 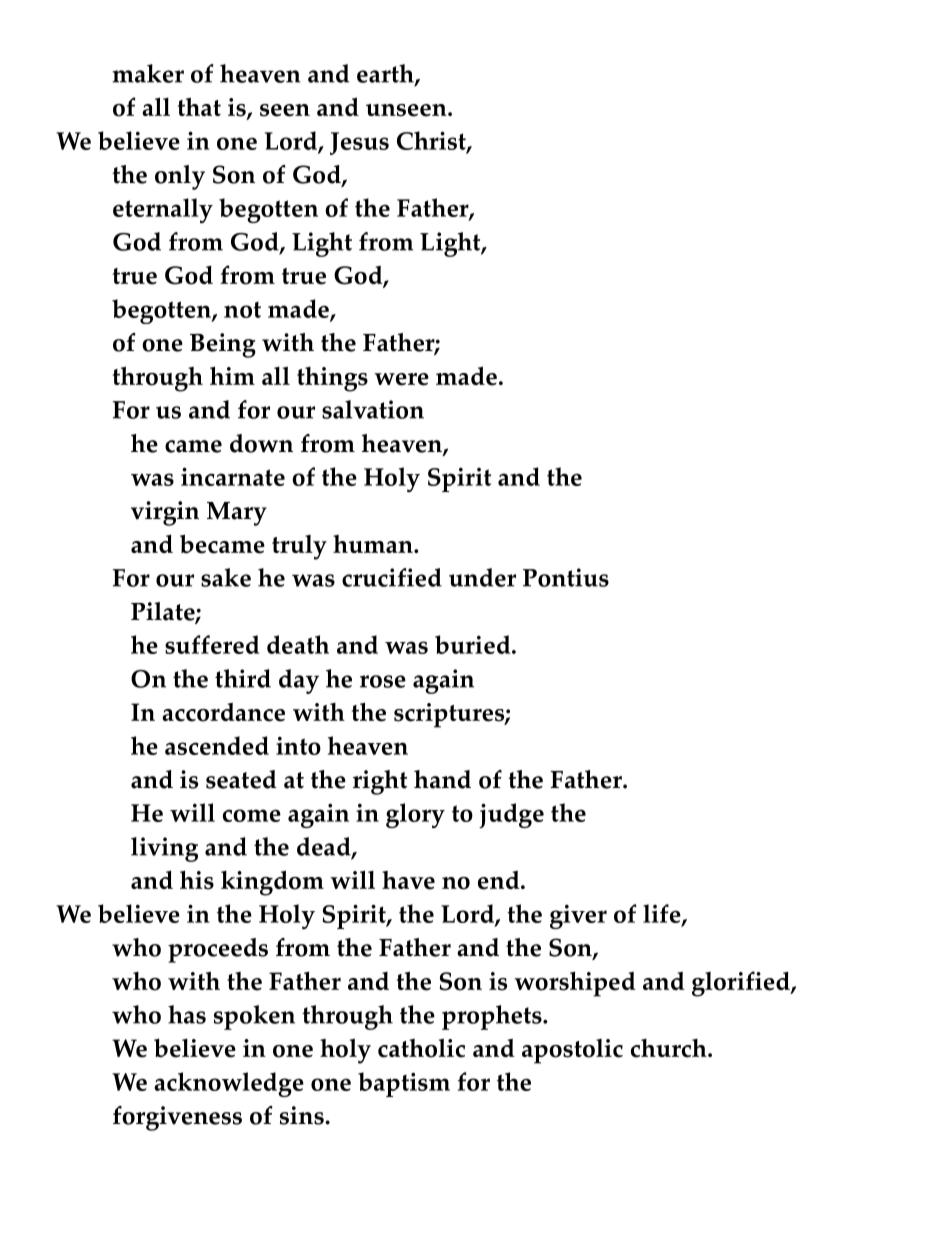 What do you see at coordinates (223, 345) in the document?
I see `Being` at bounding box center [223, 345].
